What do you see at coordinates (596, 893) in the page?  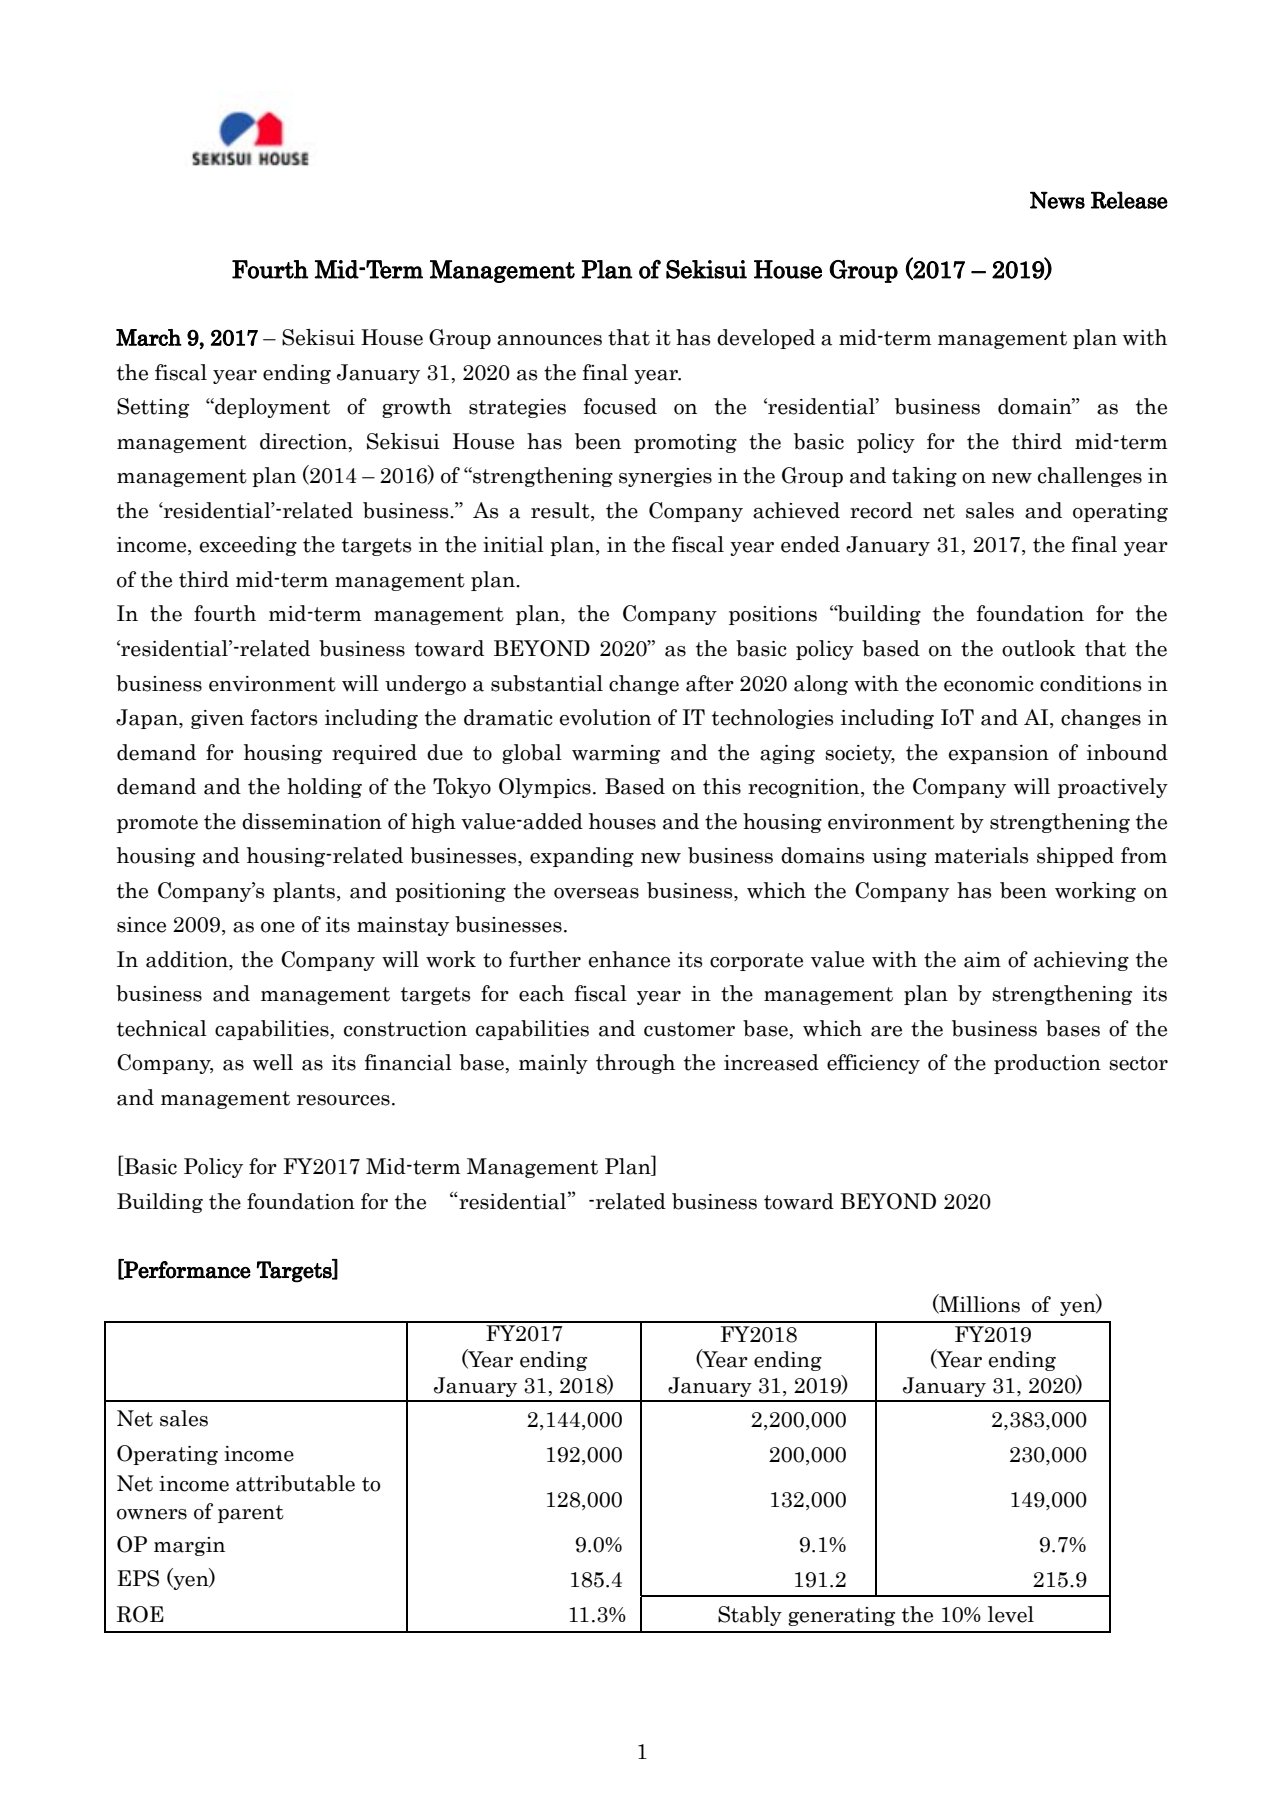 I see `overseas` at bounding box center [596, 893].
